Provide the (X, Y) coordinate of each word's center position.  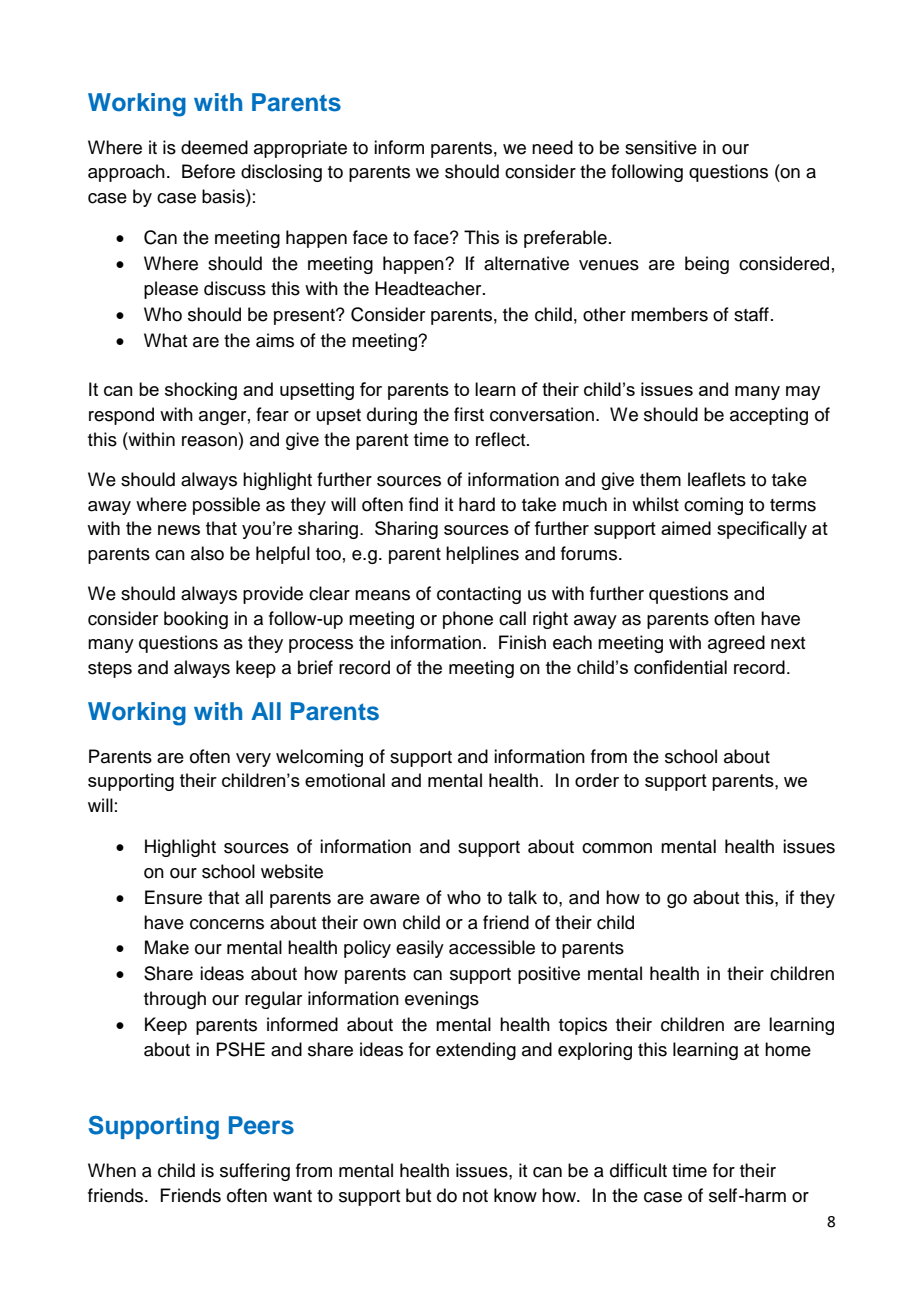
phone (468, 620)
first (469, 414)
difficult (638, 1170)
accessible (492, 947)
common (617, 848)
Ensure (173, 897)
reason (209, 441)
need (552, 147)
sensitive (661, 147)
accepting (769, 416)
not (475, 1196)
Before (208, 171)
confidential (680, 667)
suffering (255, 1172)
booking (196, 620)
